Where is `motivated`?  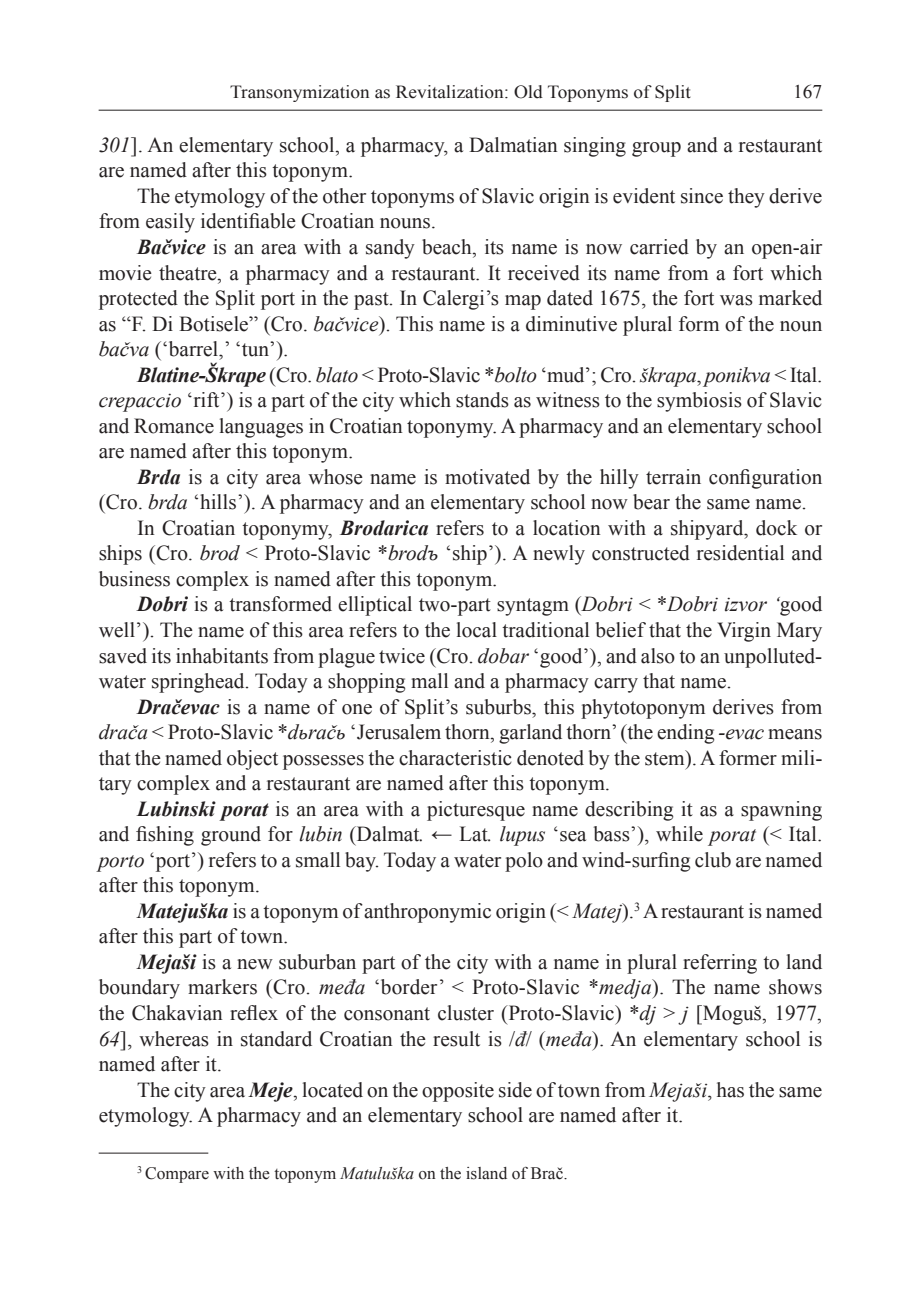 motivated is located at coordinates (487, 477).
